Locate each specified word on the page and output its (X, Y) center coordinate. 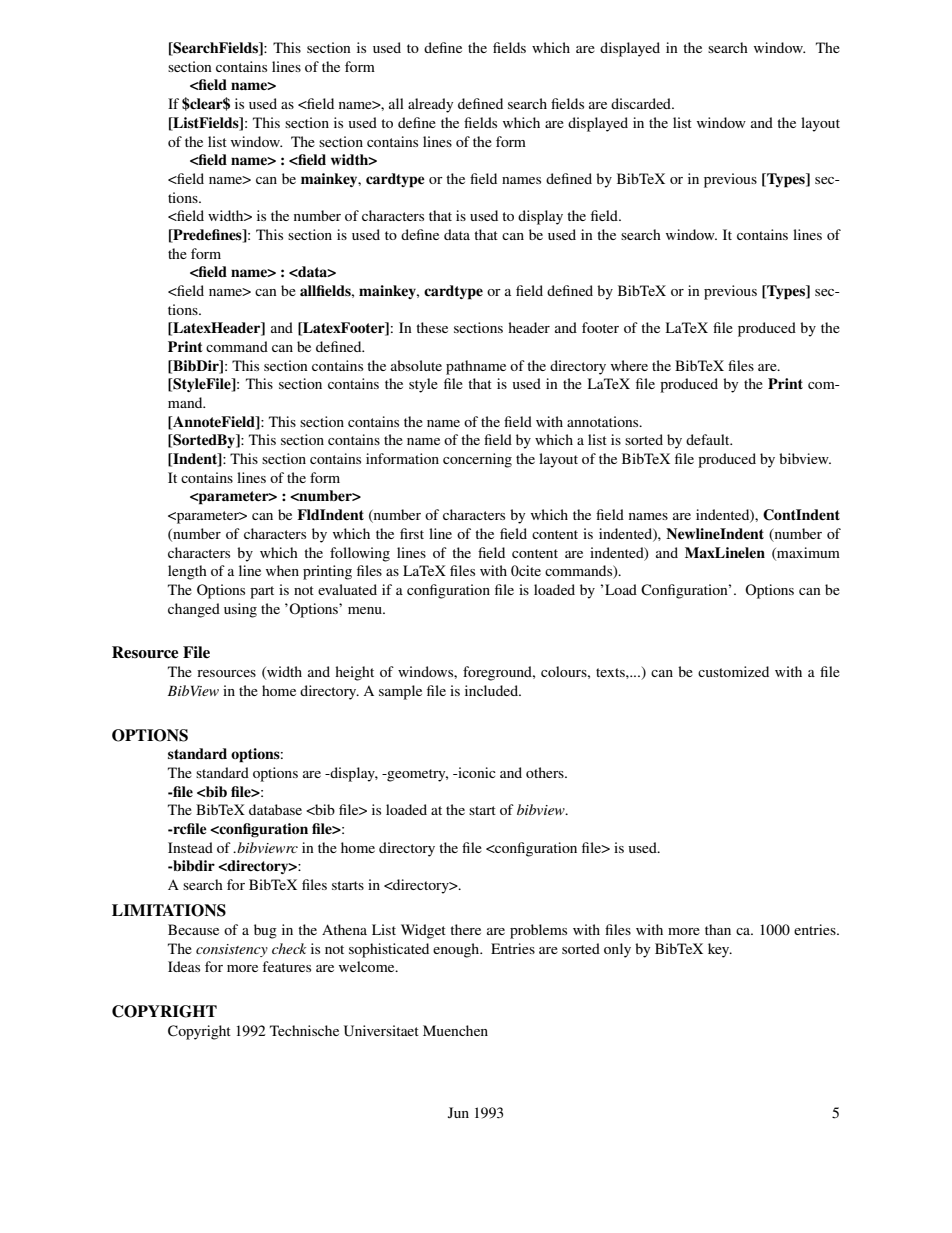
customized (733, 671)
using (240, 610)
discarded (642, 103)
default (709, 439)
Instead (190, 847)
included (492, 690)
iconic (476, 772)
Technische (304, 1030)
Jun (458, 1112)
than (718, 929)
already (430, 105)
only (617, 950)
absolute (416, 365)
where (629, 365)
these (432, 327)
